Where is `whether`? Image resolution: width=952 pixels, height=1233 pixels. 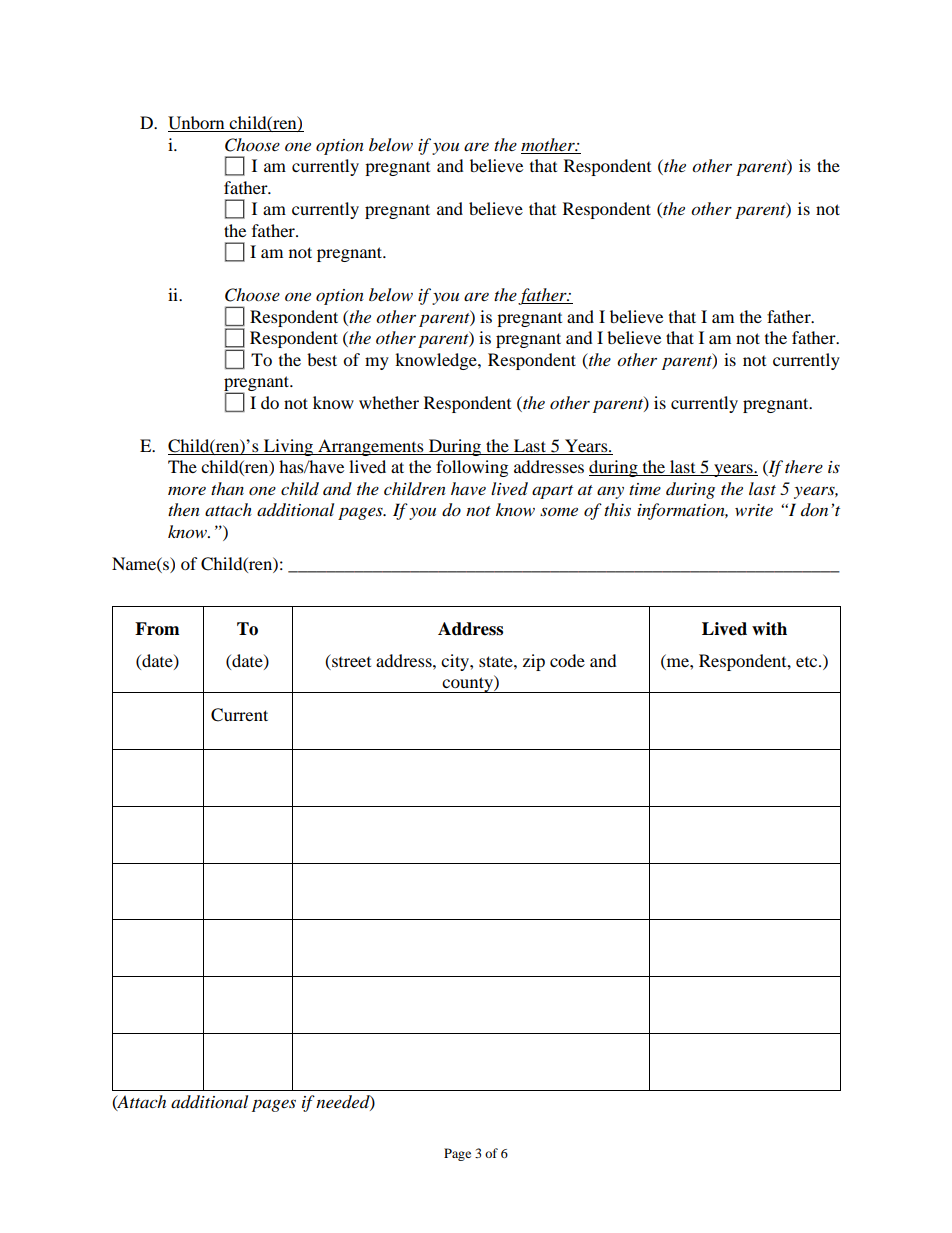 whether is located at coordinates (389, 402).
